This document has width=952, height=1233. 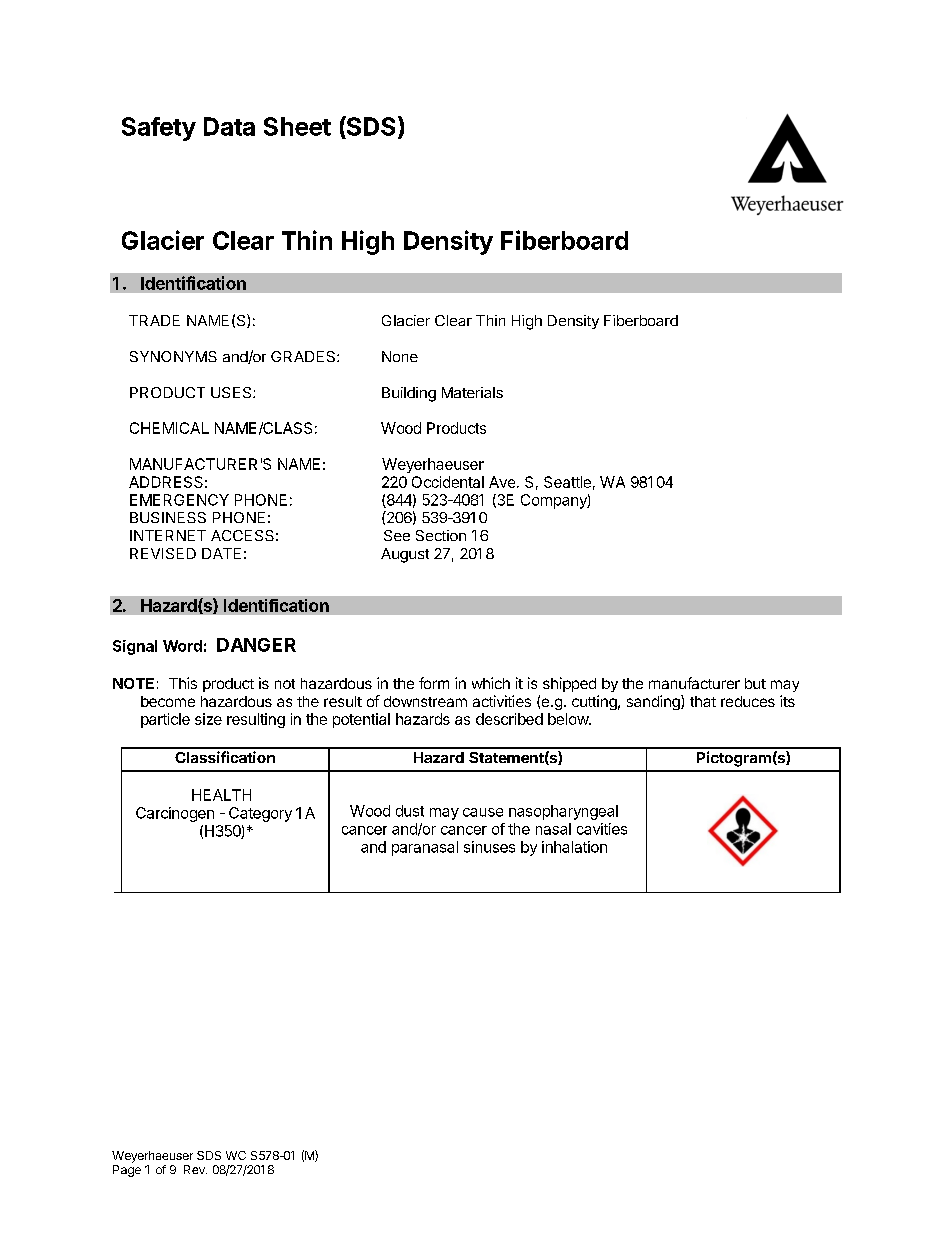 What do you see at coordinates (472, 392) in the document?
I see `Materials` at bounding box center [472, 392].
